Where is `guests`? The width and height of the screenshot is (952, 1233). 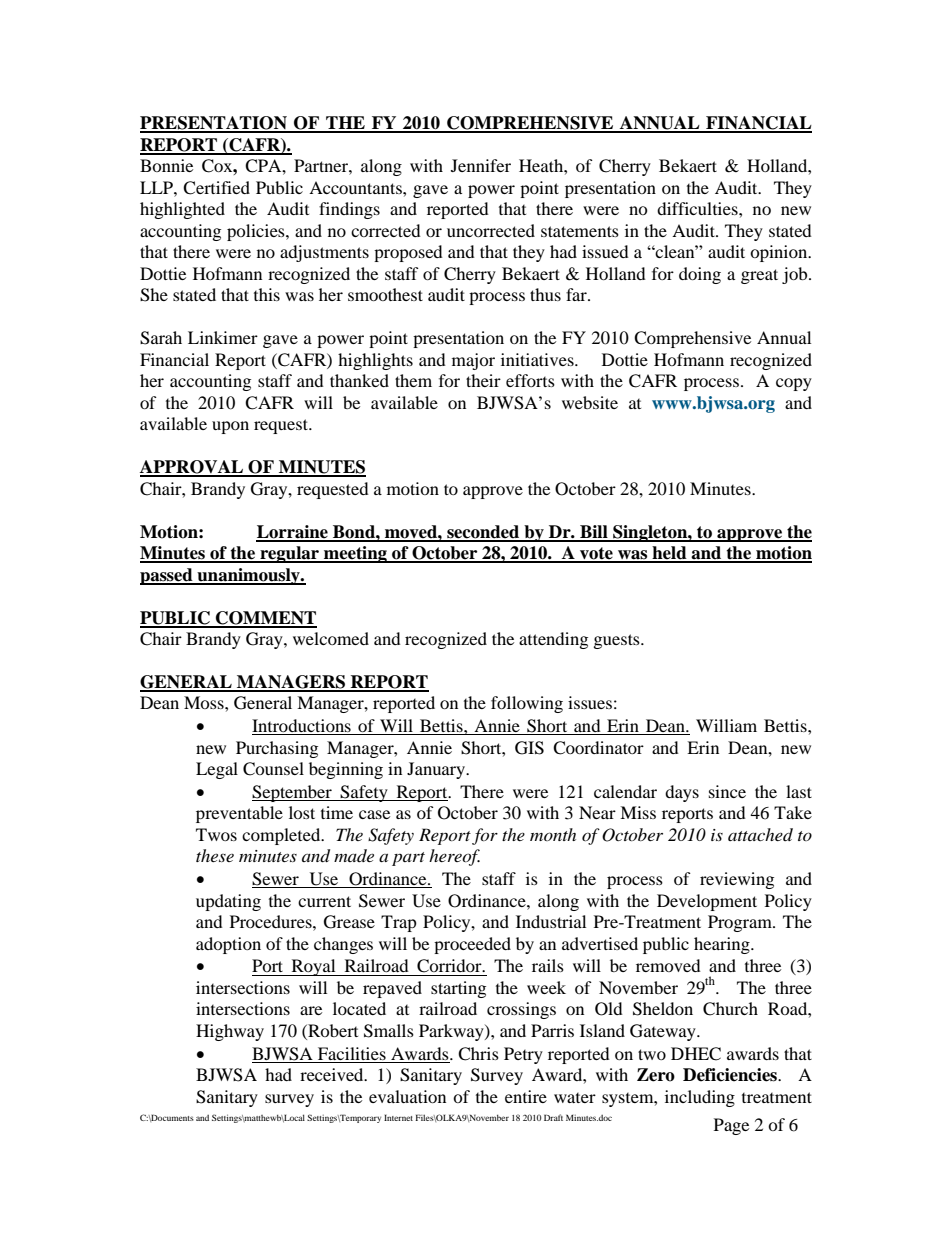
guests is located at coordinates (618, 641).
